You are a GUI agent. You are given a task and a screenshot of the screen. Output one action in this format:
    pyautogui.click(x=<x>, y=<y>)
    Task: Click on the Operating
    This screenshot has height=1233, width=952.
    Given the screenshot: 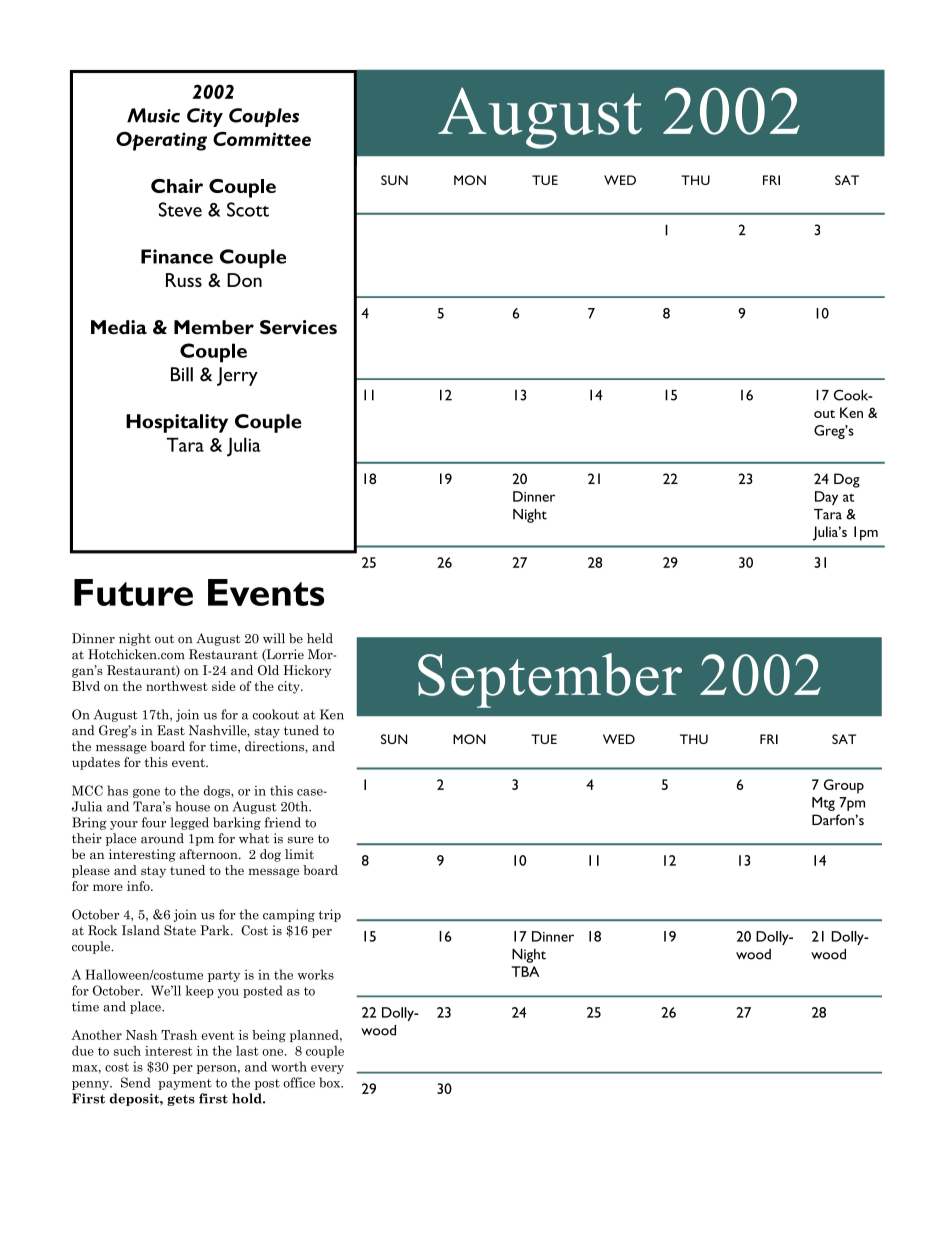 What is the action you would take?
    pyautogui.click(x=161, y=141)
